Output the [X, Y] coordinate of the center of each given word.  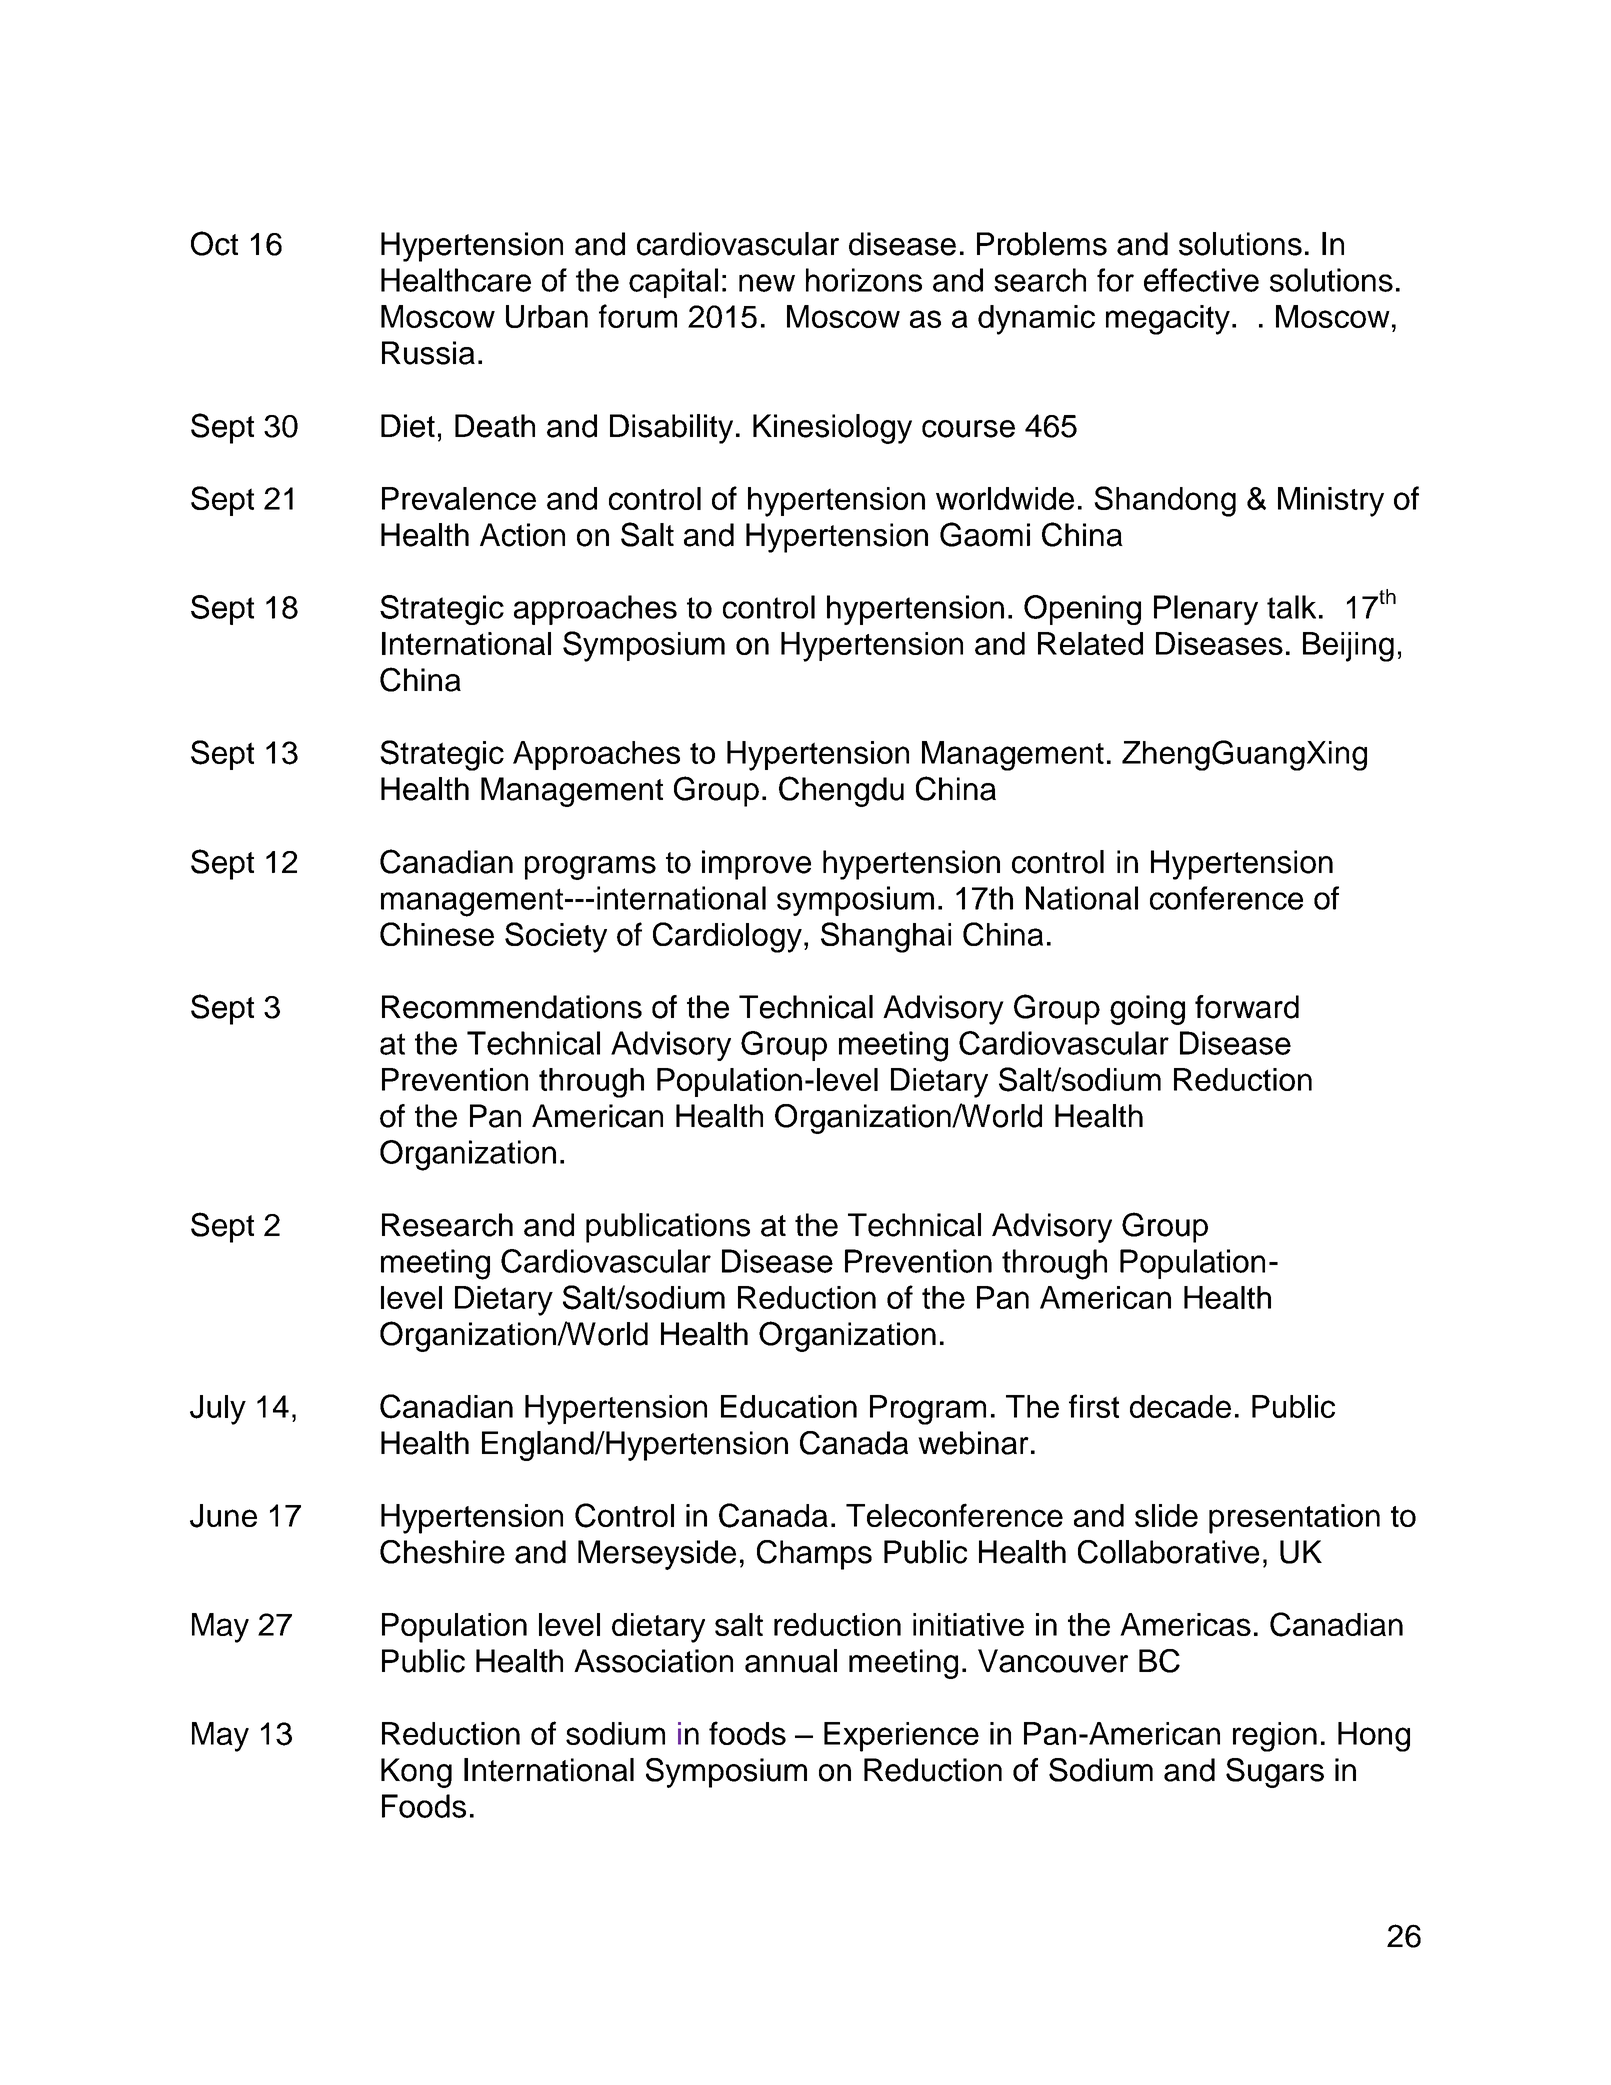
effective [1201, 280]
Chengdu [841, 791]
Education [789, 1406]
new [767, 283]
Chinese [437, 934]
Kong [416, 1773]
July [218, 1410]
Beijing [1348, 647]
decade [1180, 1406]
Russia [428, 353]
